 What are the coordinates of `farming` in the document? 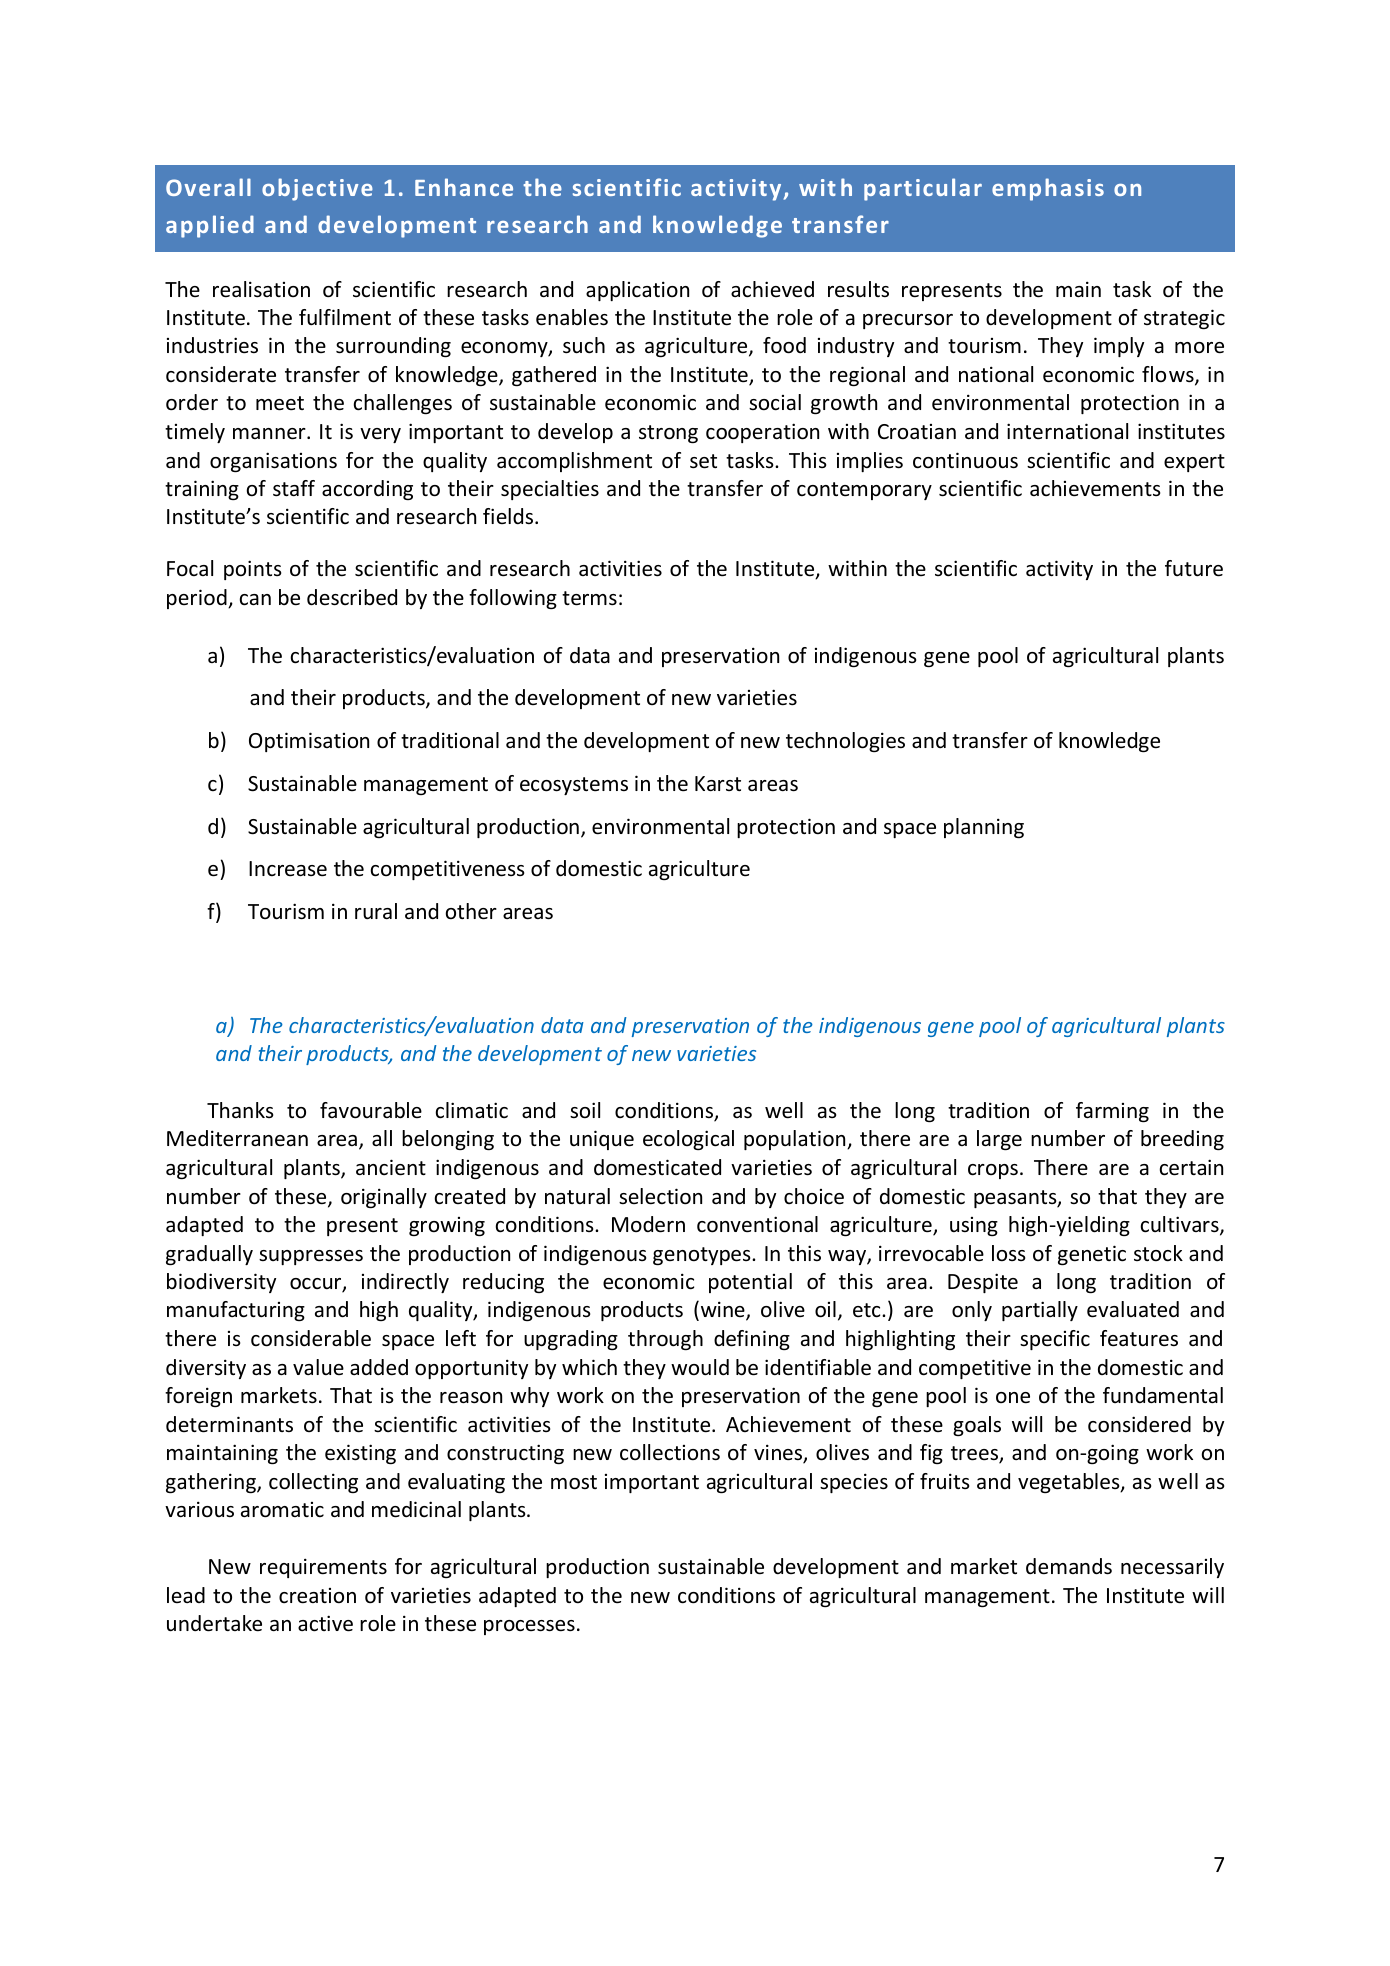 It's located at (1112, 1112).
